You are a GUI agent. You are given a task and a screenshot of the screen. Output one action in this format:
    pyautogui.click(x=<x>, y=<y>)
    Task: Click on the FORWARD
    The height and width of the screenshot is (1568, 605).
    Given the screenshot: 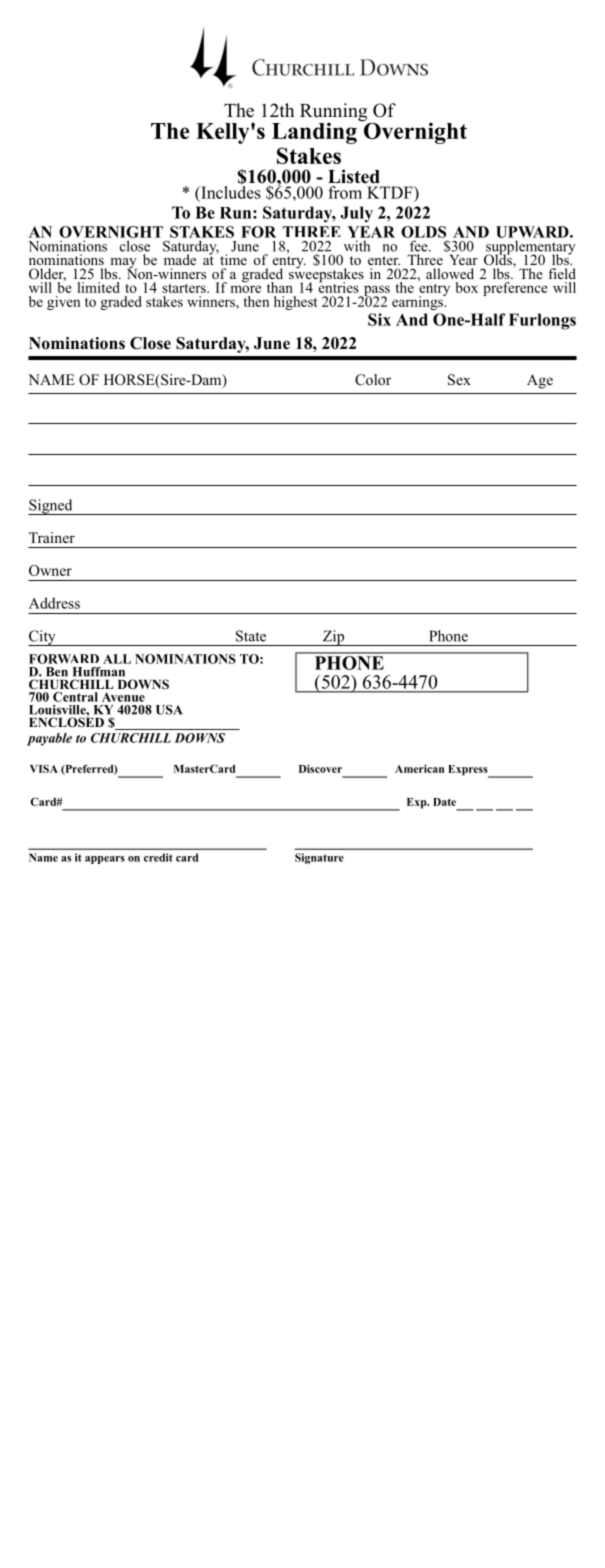 What is the action you would take?
    pyautogui.click(x=64, y=659)
